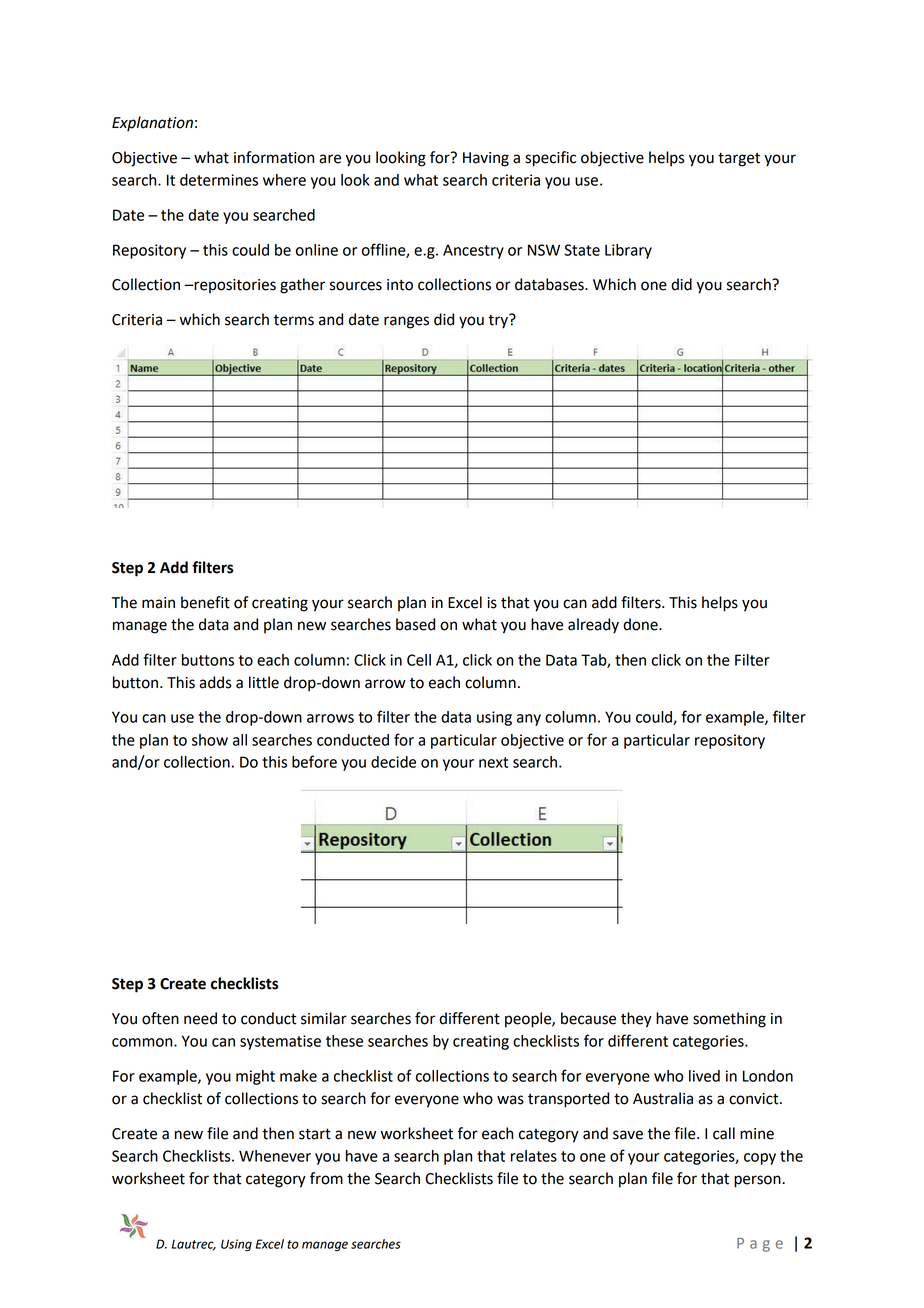  Describe the element at coordinates (406, 322) in the screenshot. I see `ranges` at that location.
